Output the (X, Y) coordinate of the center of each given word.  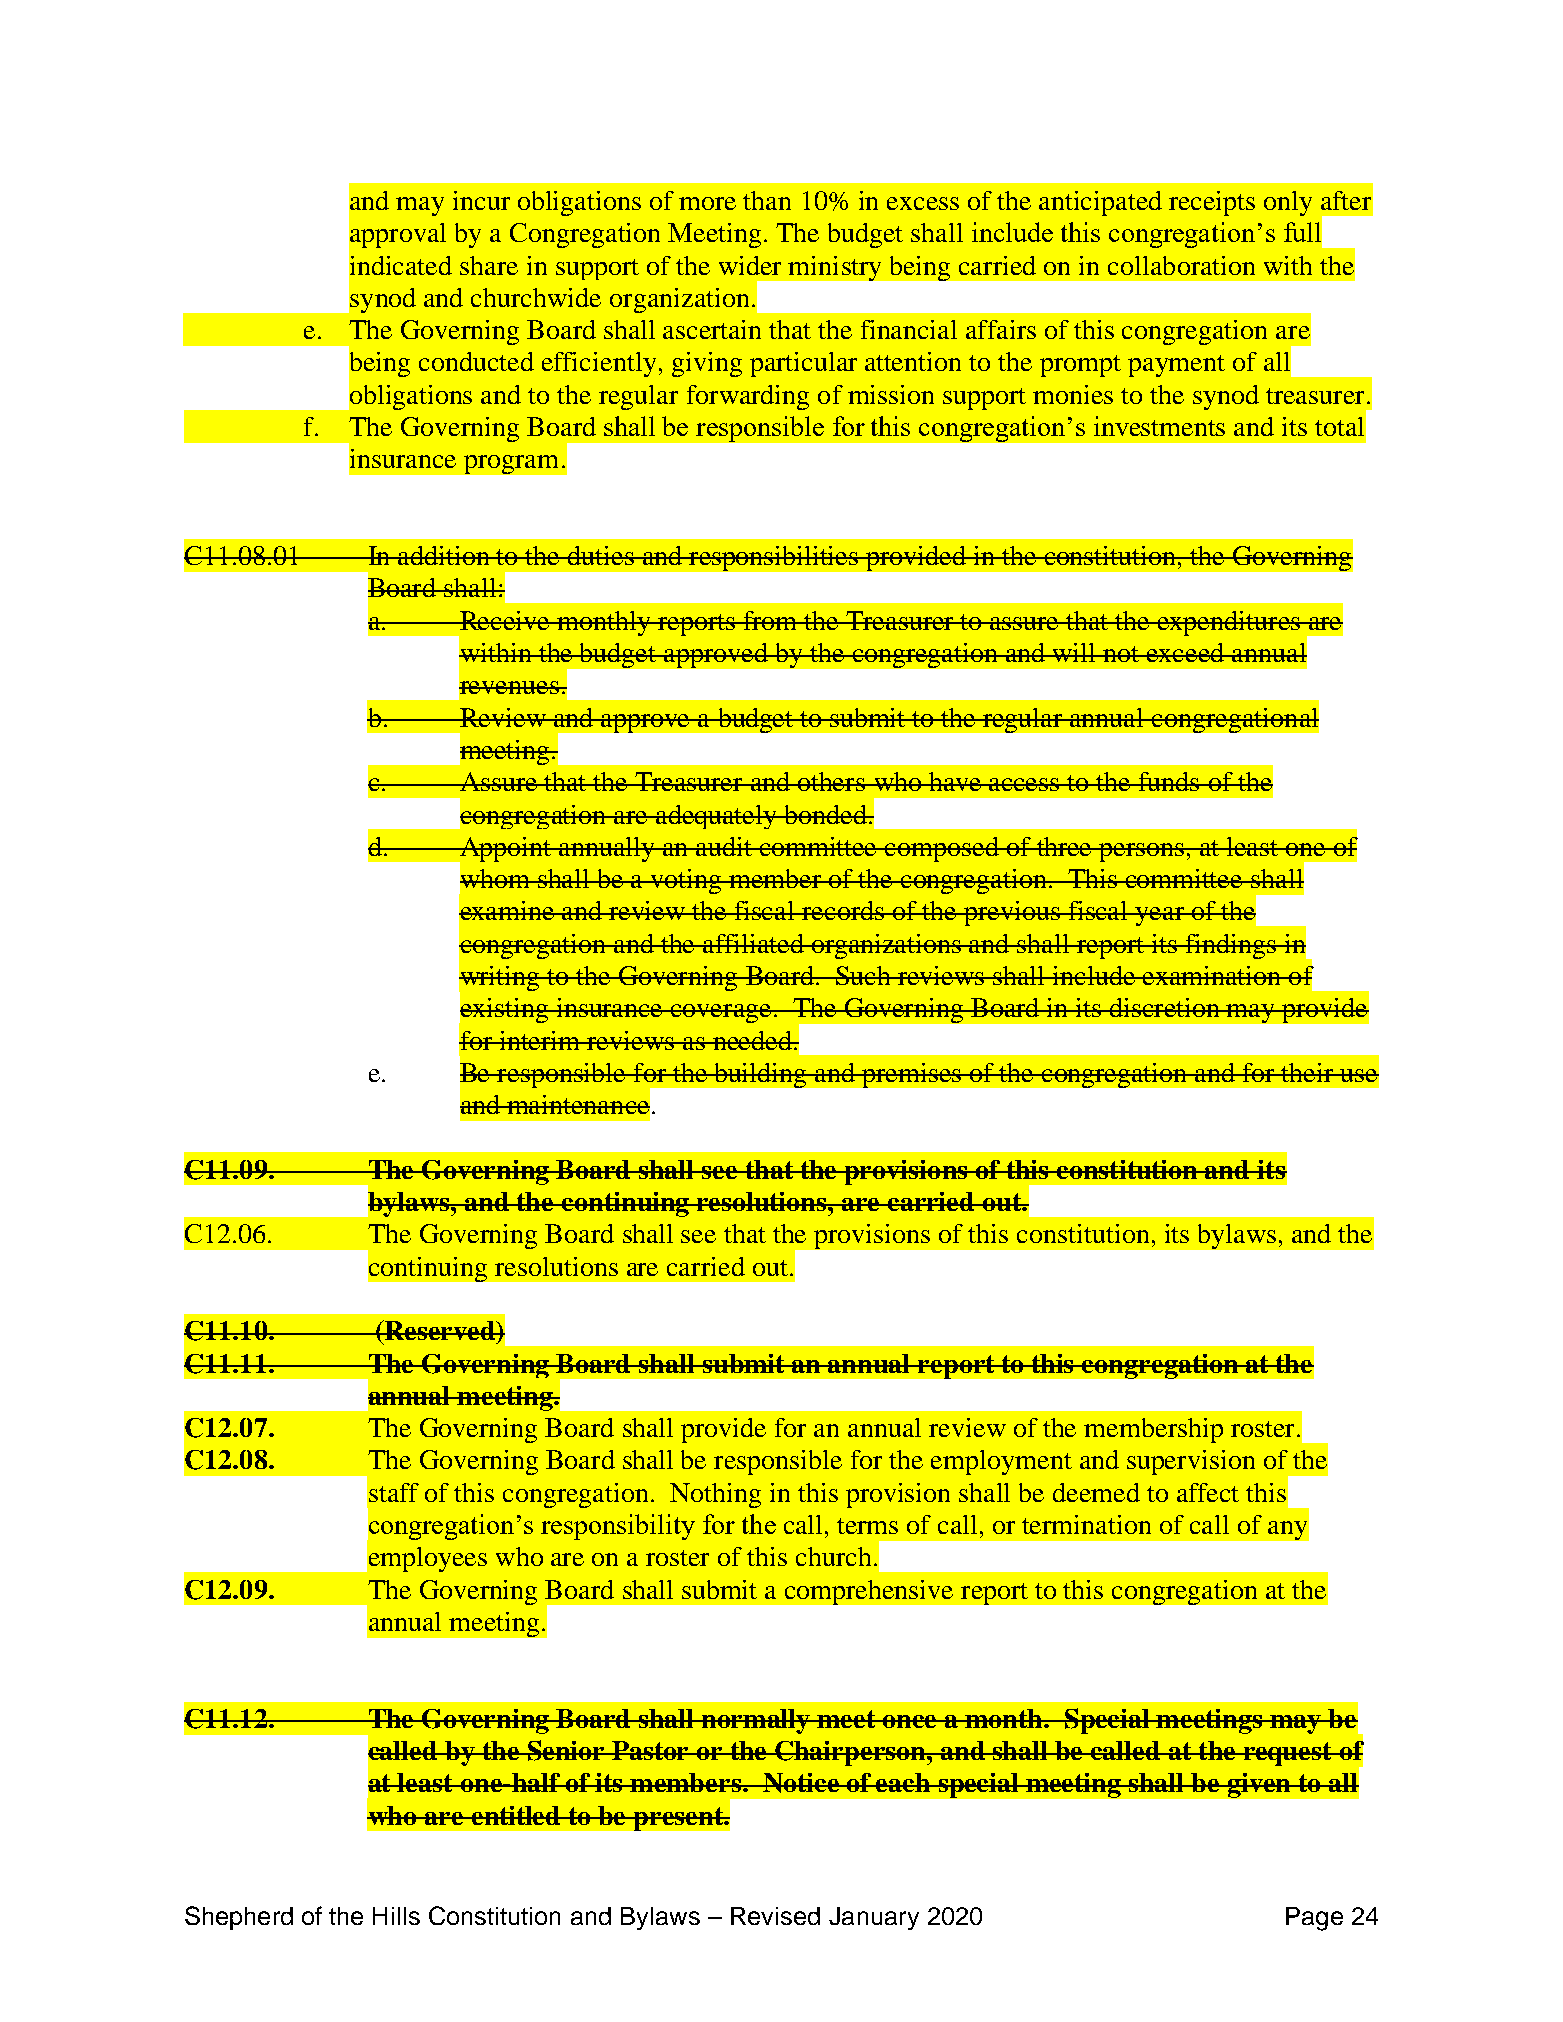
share (489, 265)
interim (540, 1040)
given (1259, 1785)
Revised (775, 1916)
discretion (1164, 1007)
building (761, 1075)
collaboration (1181, 265)
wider (750, 265)
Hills (396, 1916)
